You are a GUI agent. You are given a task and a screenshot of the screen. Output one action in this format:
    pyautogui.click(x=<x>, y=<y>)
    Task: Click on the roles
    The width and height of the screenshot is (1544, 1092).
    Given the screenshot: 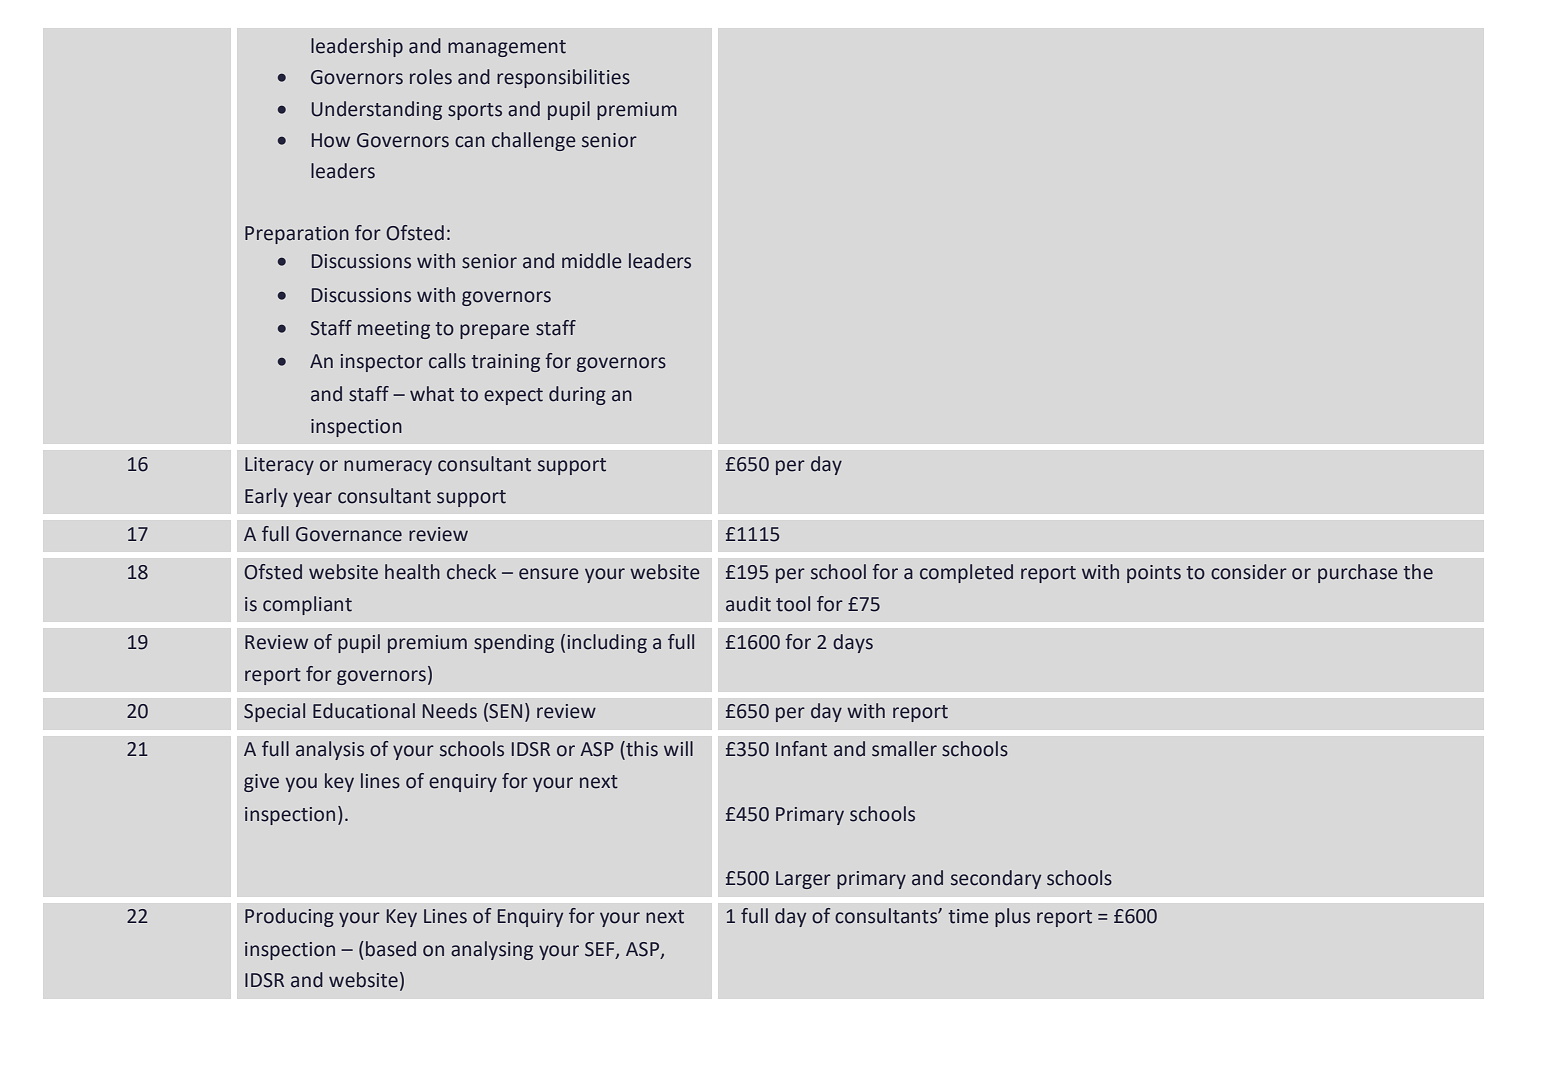 What is the action you would take?
    pyautogui.click(x=431, y=77)
